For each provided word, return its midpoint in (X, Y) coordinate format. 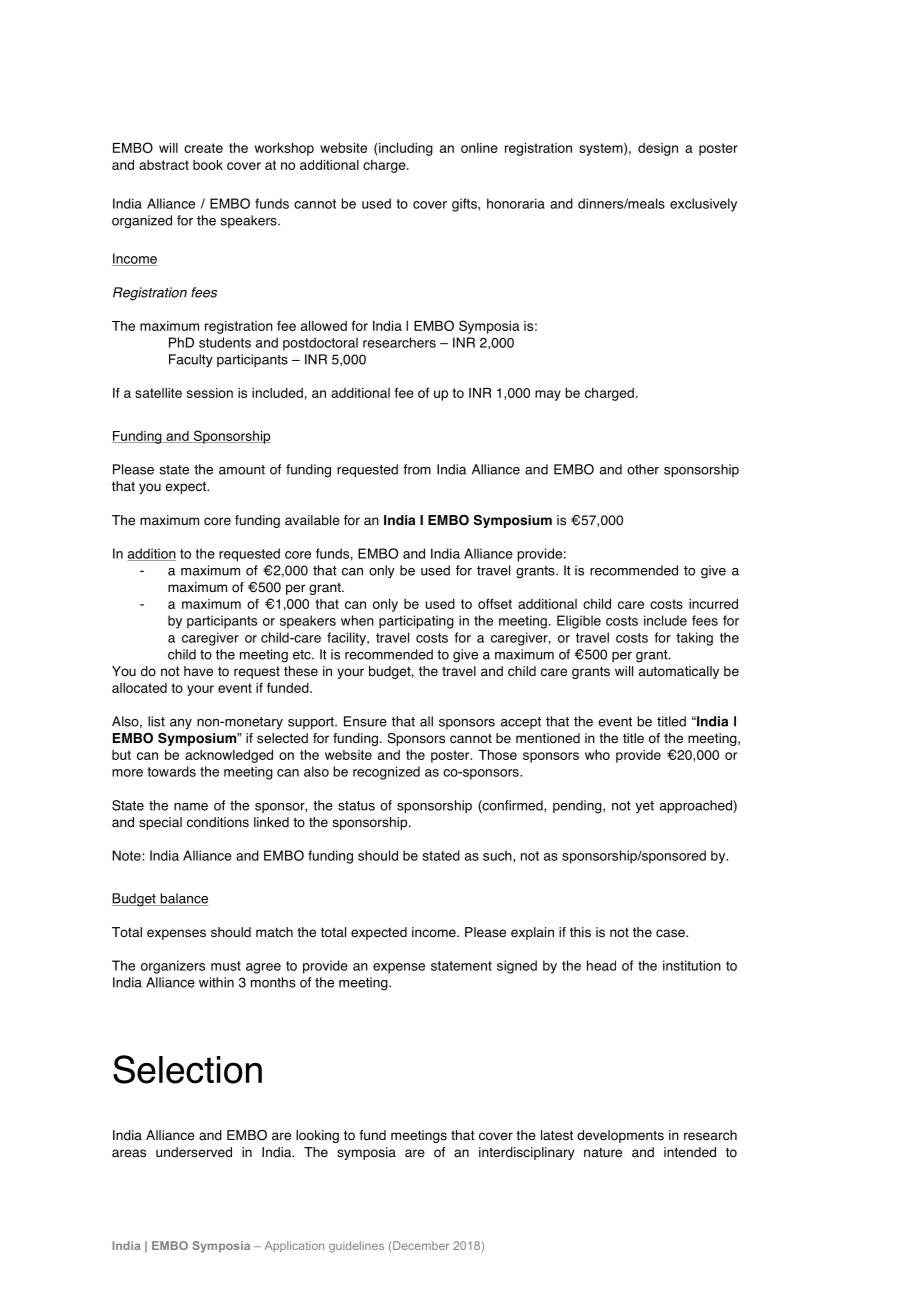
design (658, 149)
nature (603, 1152)
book (208, 165)
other (643, 469)
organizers (173, 967)
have (198, 671)
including (405, 149)
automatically (679, 672)
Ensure (365, 721)
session (210, 393)
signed (517, 967)
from (417, 469)
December (421, 1245)
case (671, 933)
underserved (194, 1152)
